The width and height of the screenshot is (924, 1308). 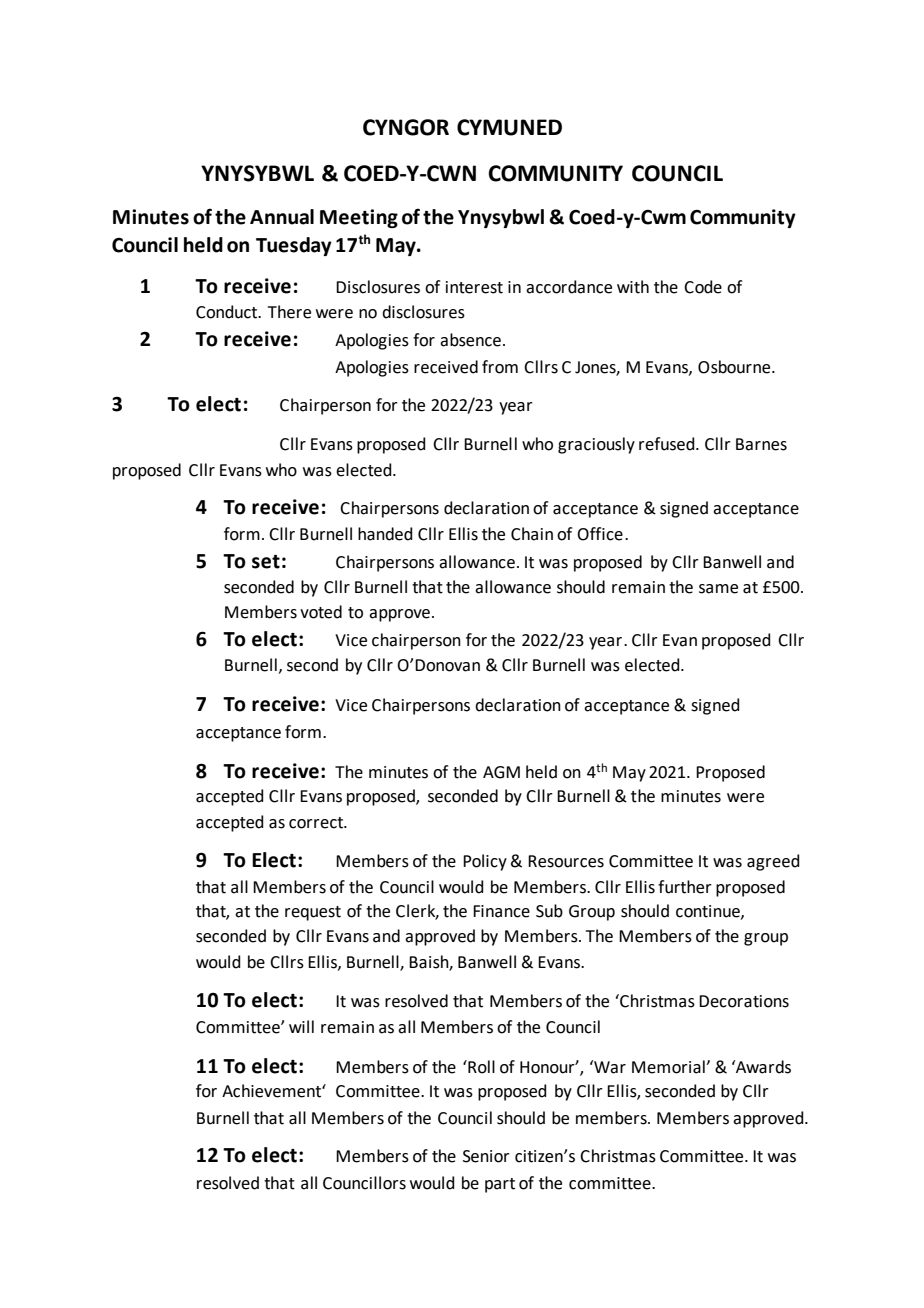 I want to click on same, so click(x=718, y=589).
